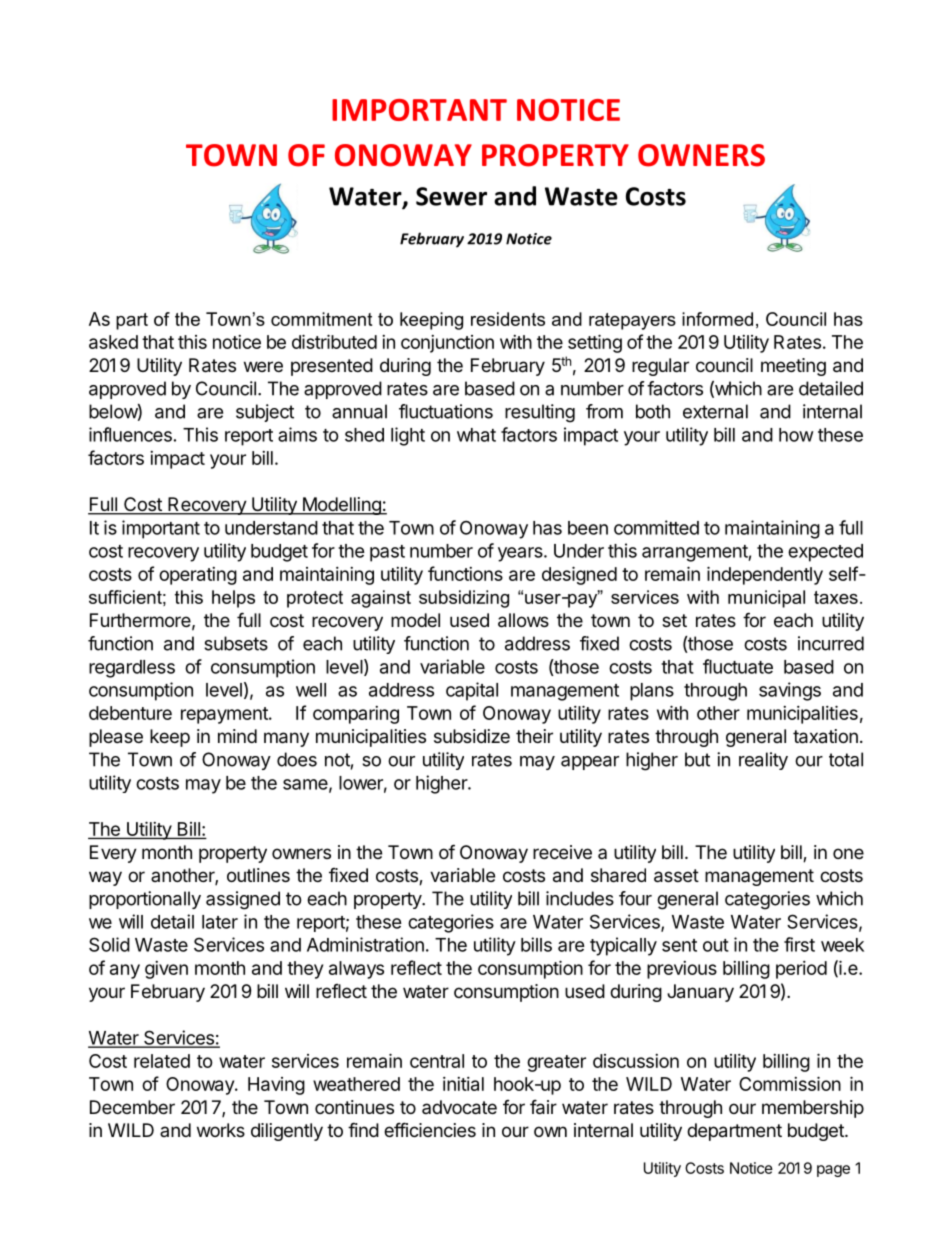 The width and height of the screenshot is (952, 1233). What do you see at coordinates (813, 1109) in the screenshot?
I see `membership` at bounding box center [813, 1109].
